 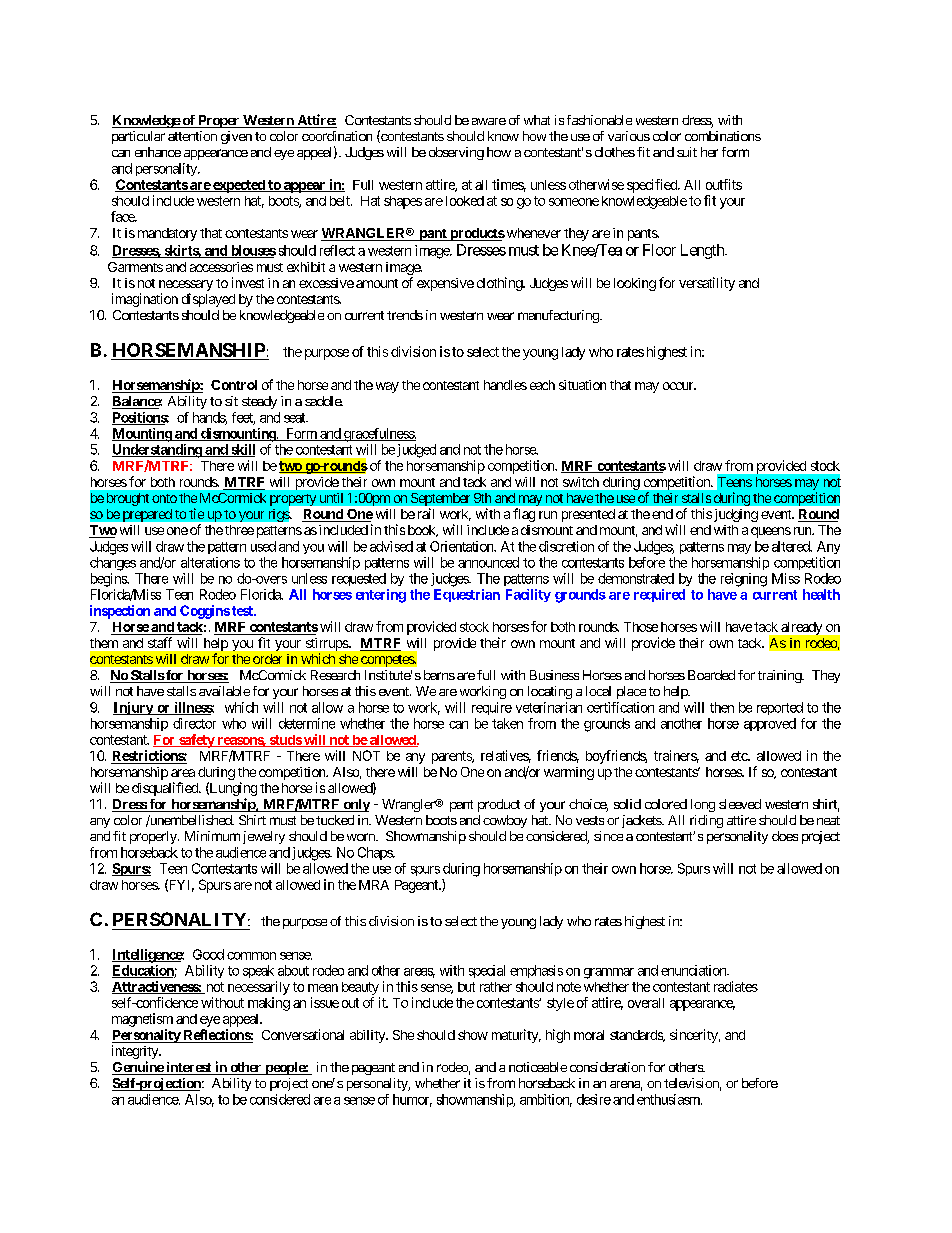 I want to click on observing, so click(x=456, y=153).
